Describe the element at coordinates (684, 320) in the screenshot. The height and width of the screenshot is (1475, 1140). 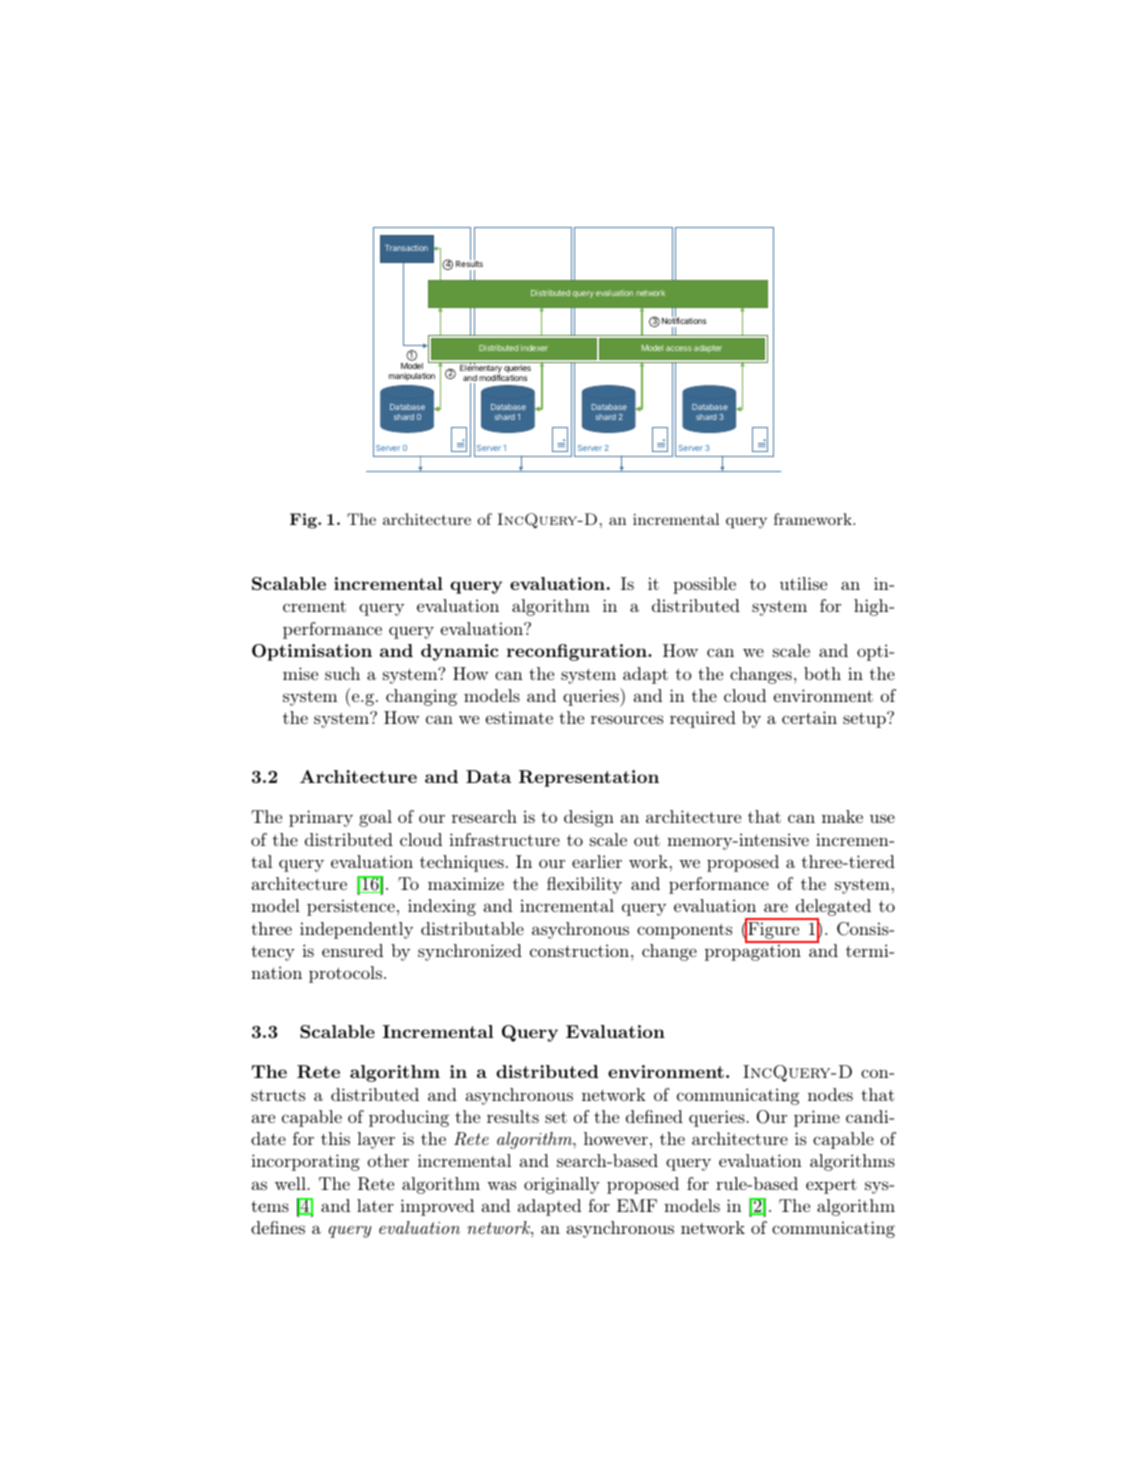
I see `Notifications` at that location.
